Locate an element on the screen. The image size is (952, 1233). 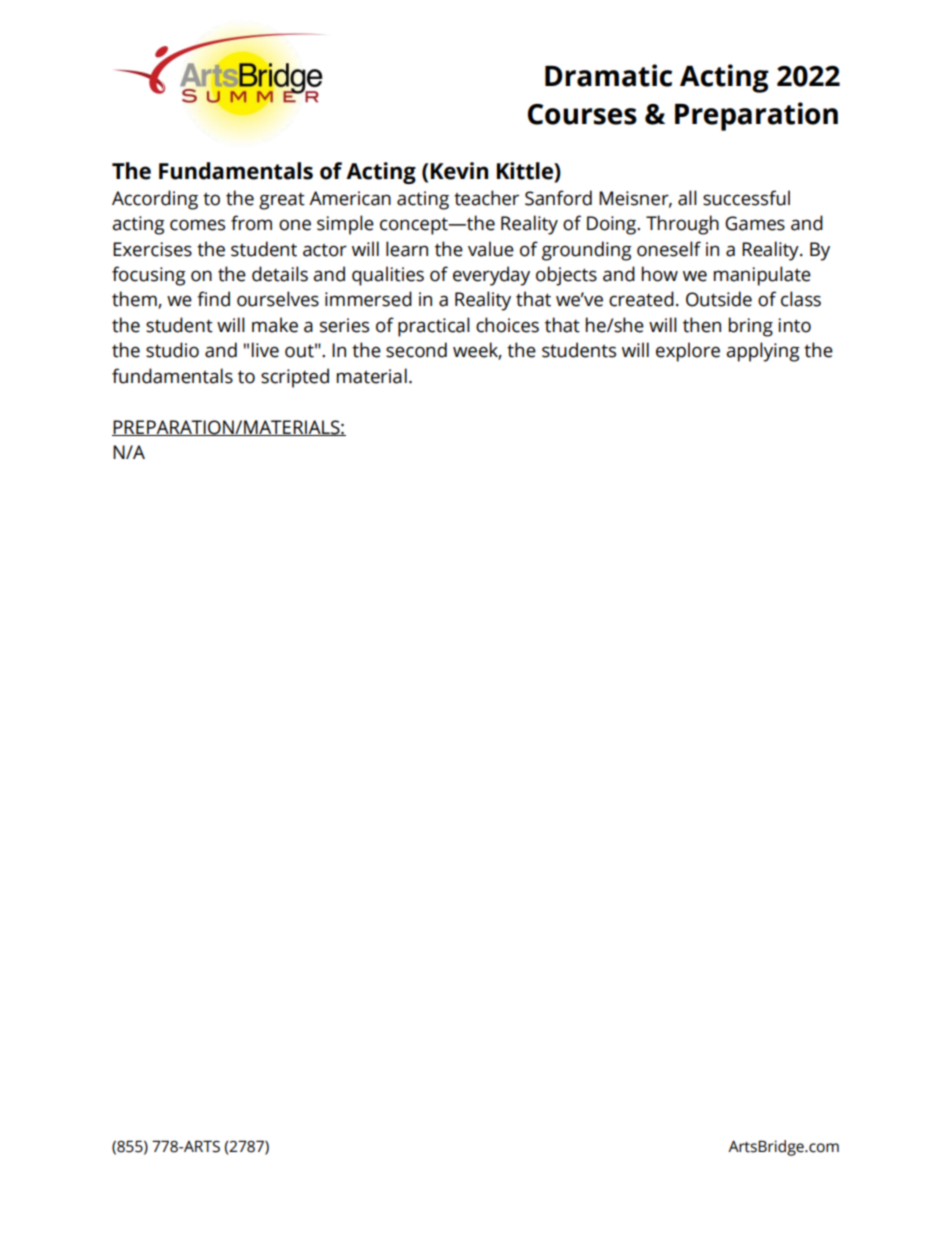
explore is located at coordinates (688, 352).
